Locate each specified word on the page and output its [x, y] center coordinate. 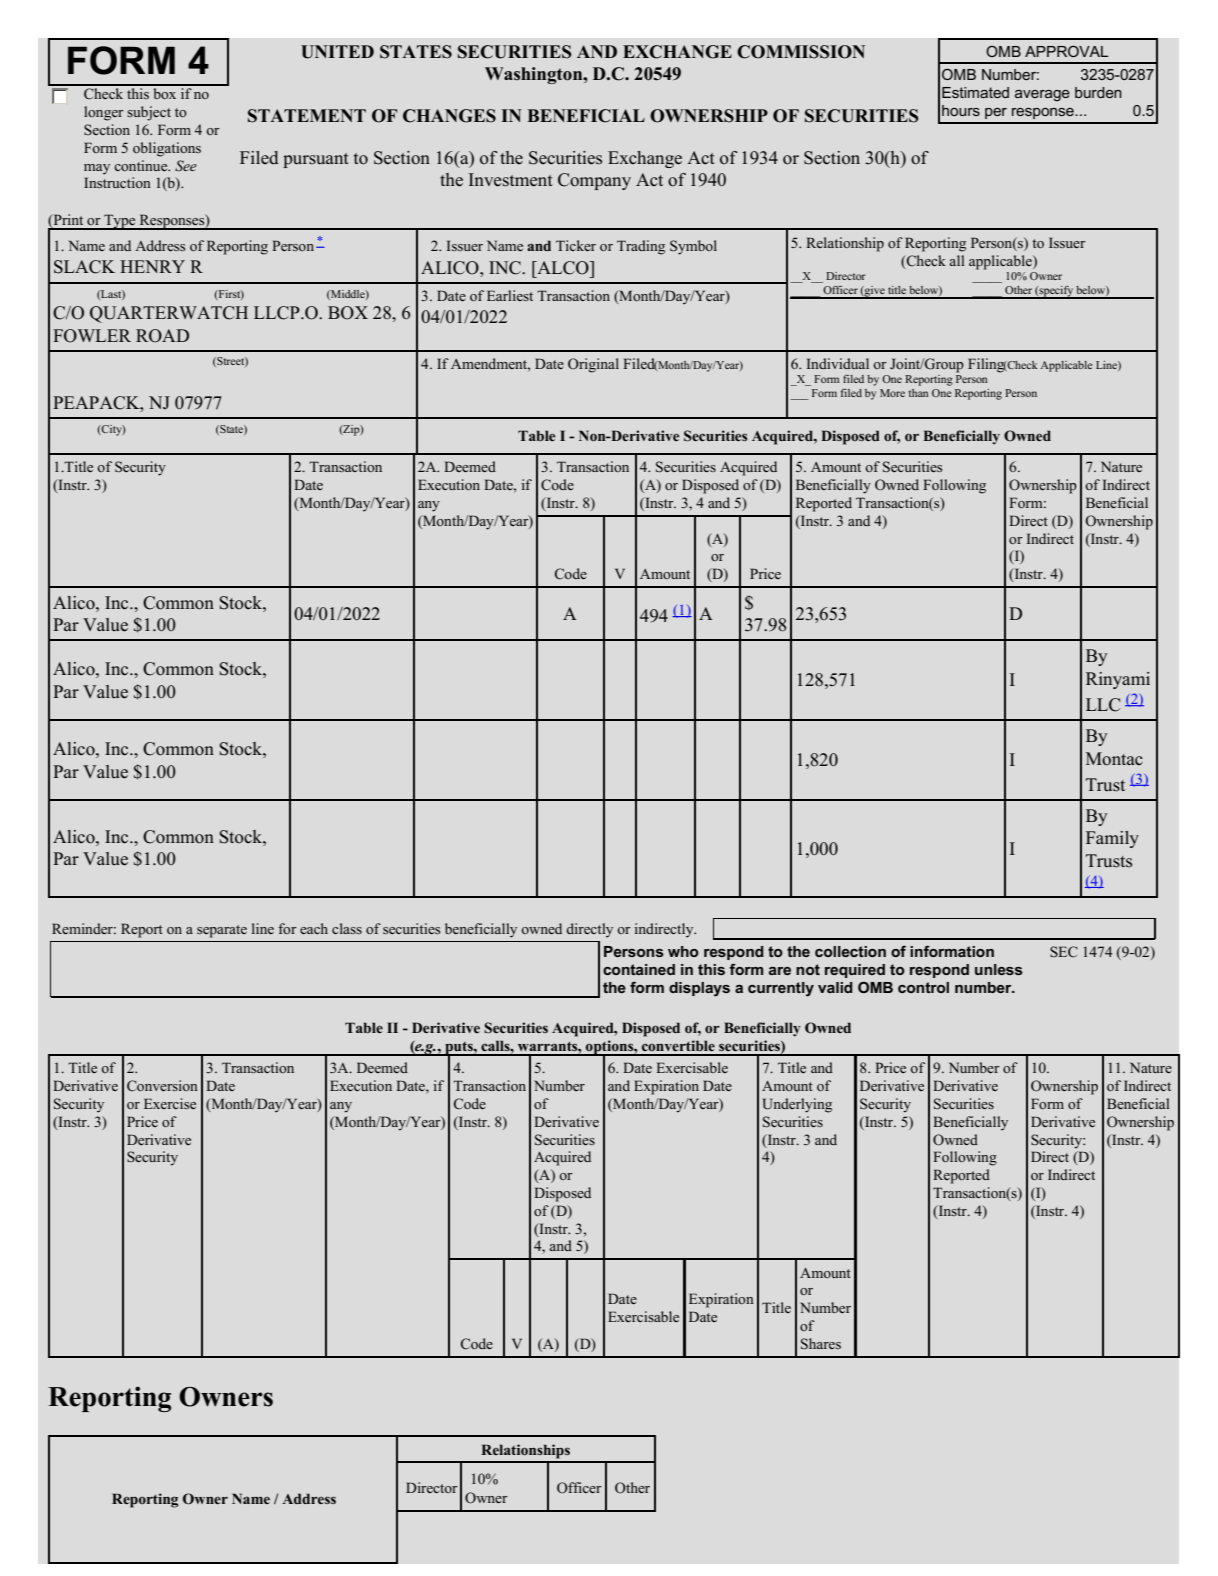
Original [593, 365]
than [918, 393]
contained [639, 969]
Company [594, 181]
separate [222, 931]
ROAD [162, 336]
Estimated [975, 92]
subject [149, 113]
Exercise [170, 1103]
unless [999, 969]
